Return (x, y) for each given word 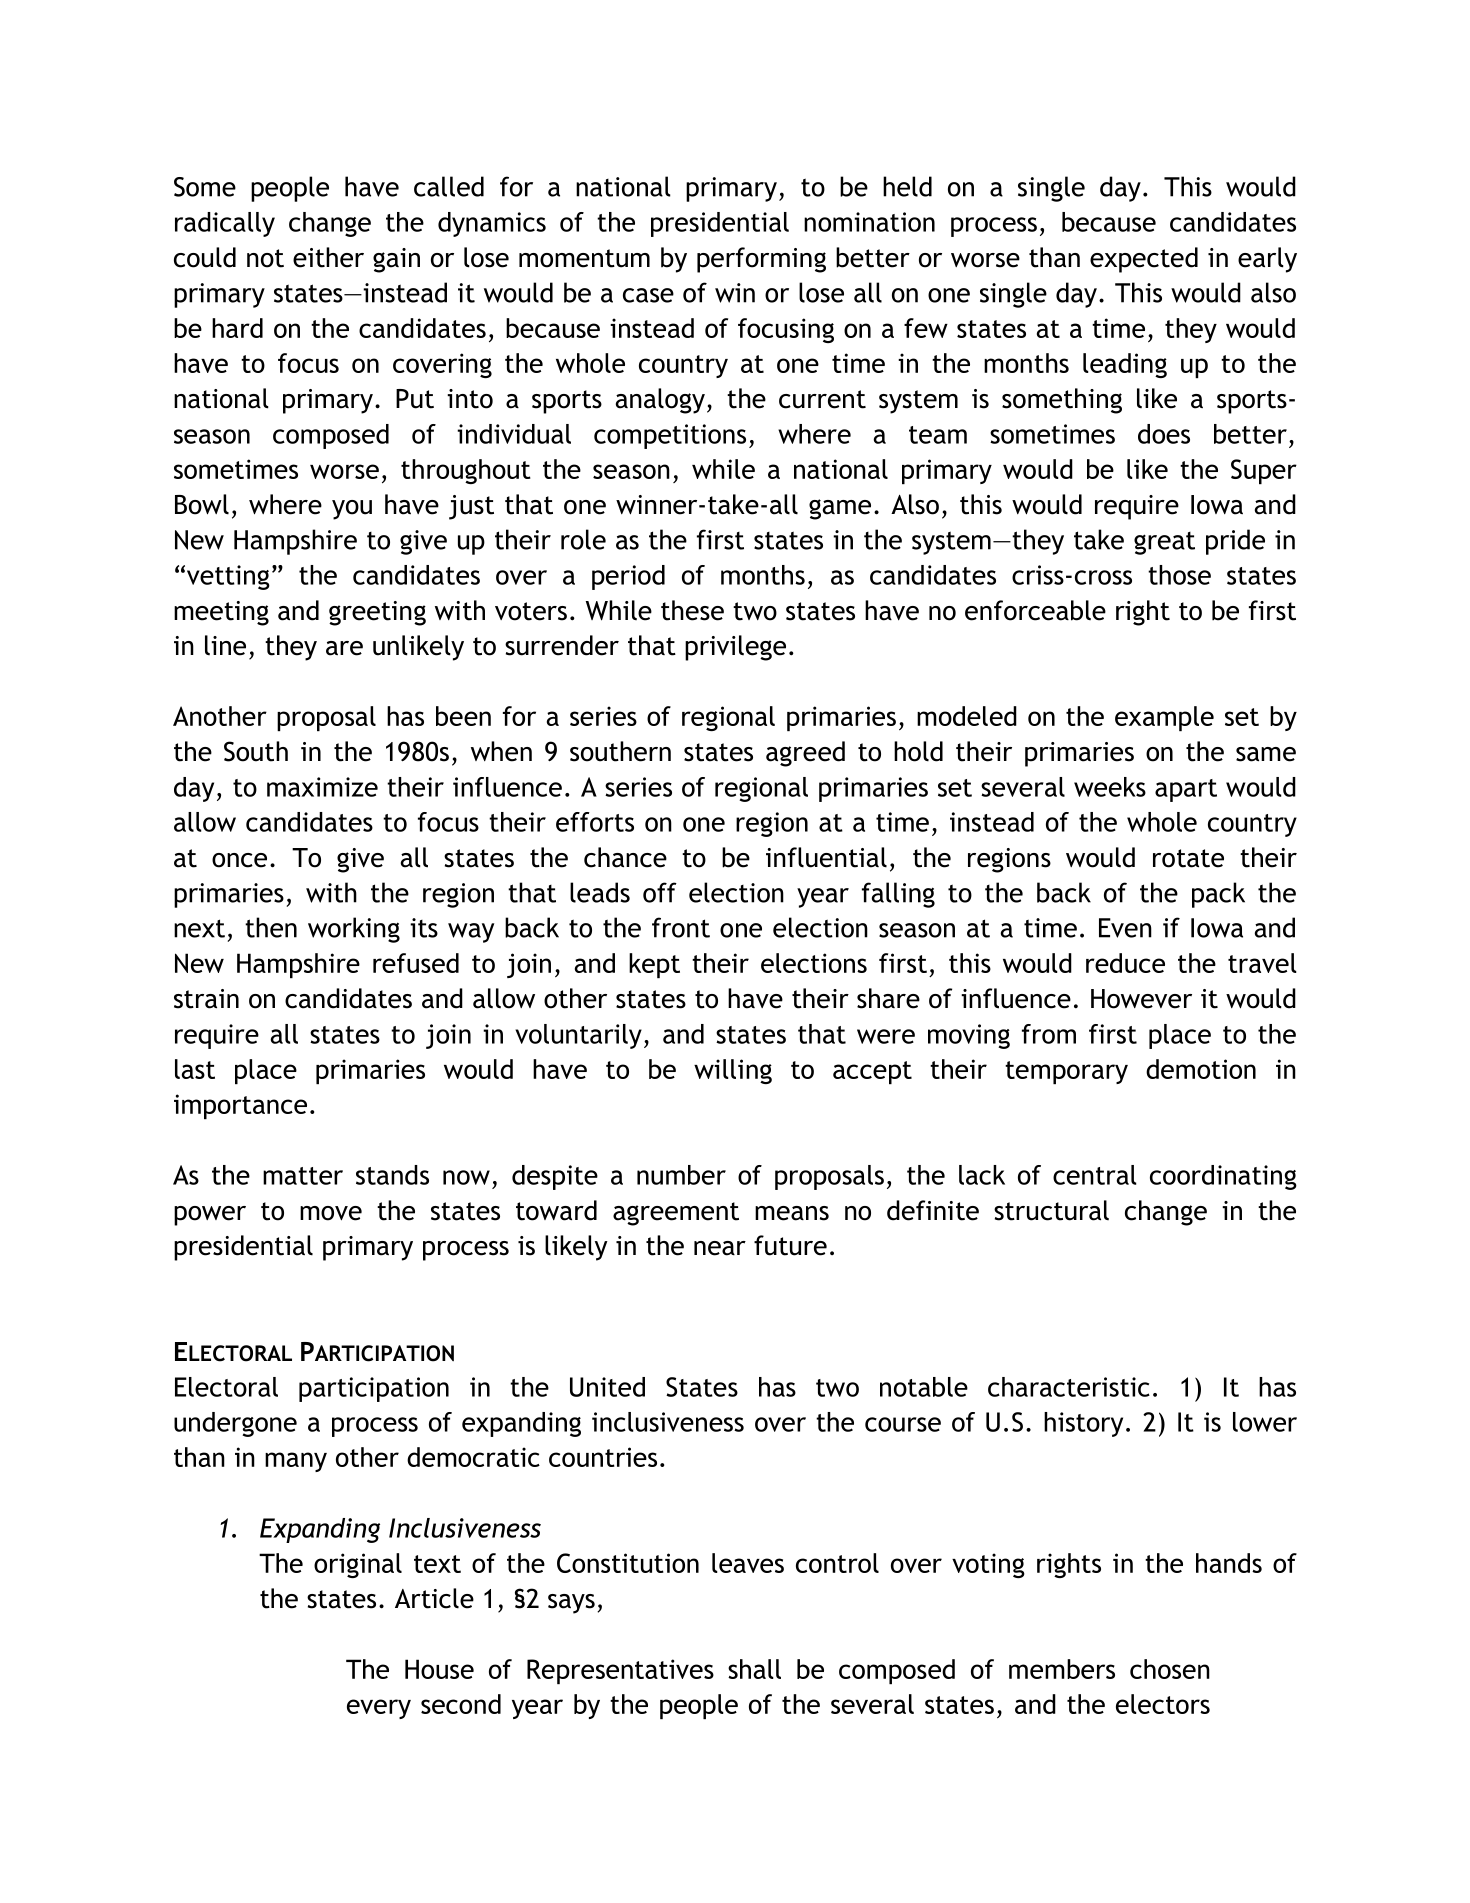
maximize (322, 787)
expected (1144, 260)
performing (761, 260)
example (1164, 718)
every (379, 1709)
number (681, 1175)
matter (303, 1176)
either (328, 257)
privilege (735, 648)
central (1095, 1175)
